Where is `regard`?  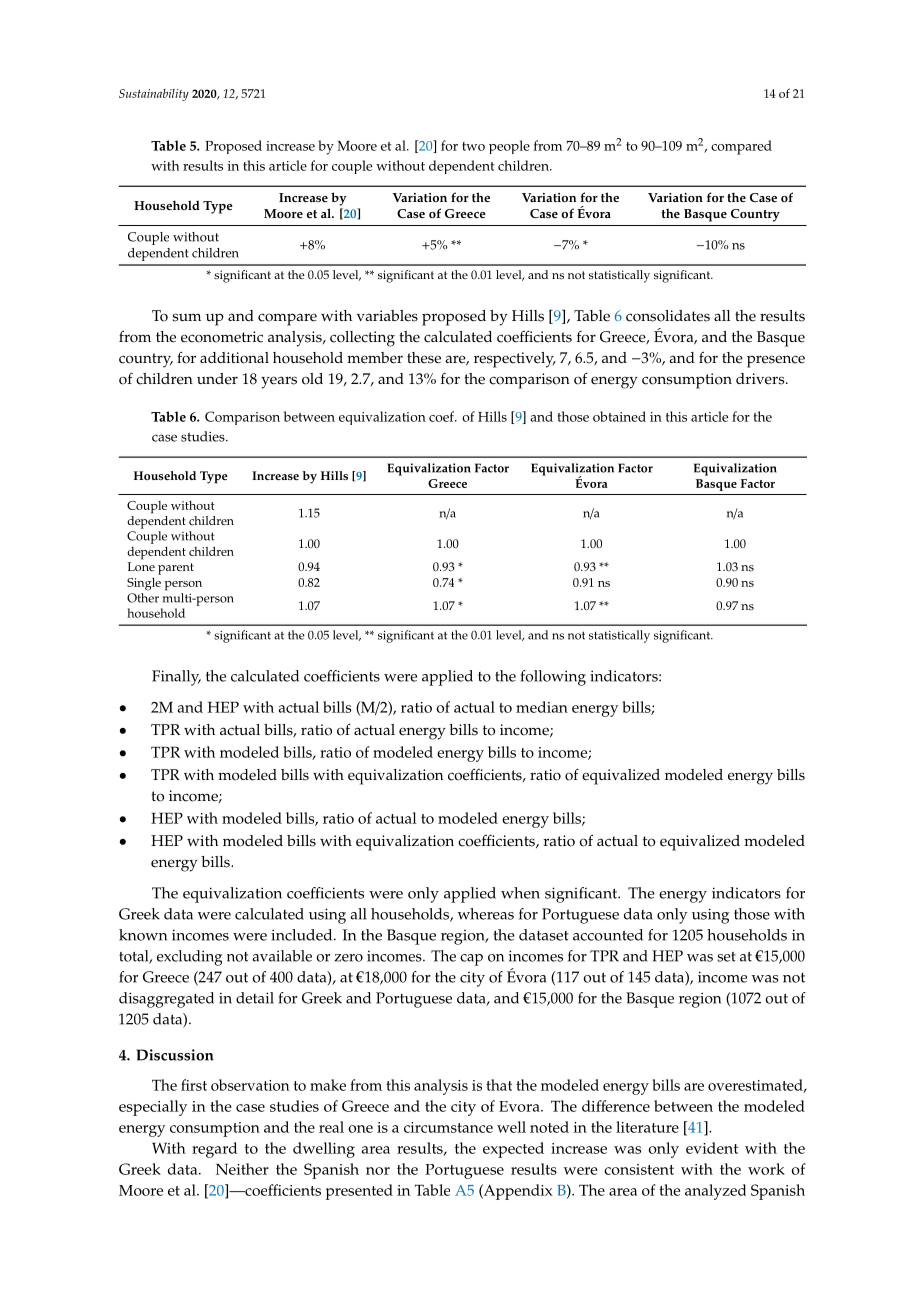 regard is located at coordinates (214, 1150).
